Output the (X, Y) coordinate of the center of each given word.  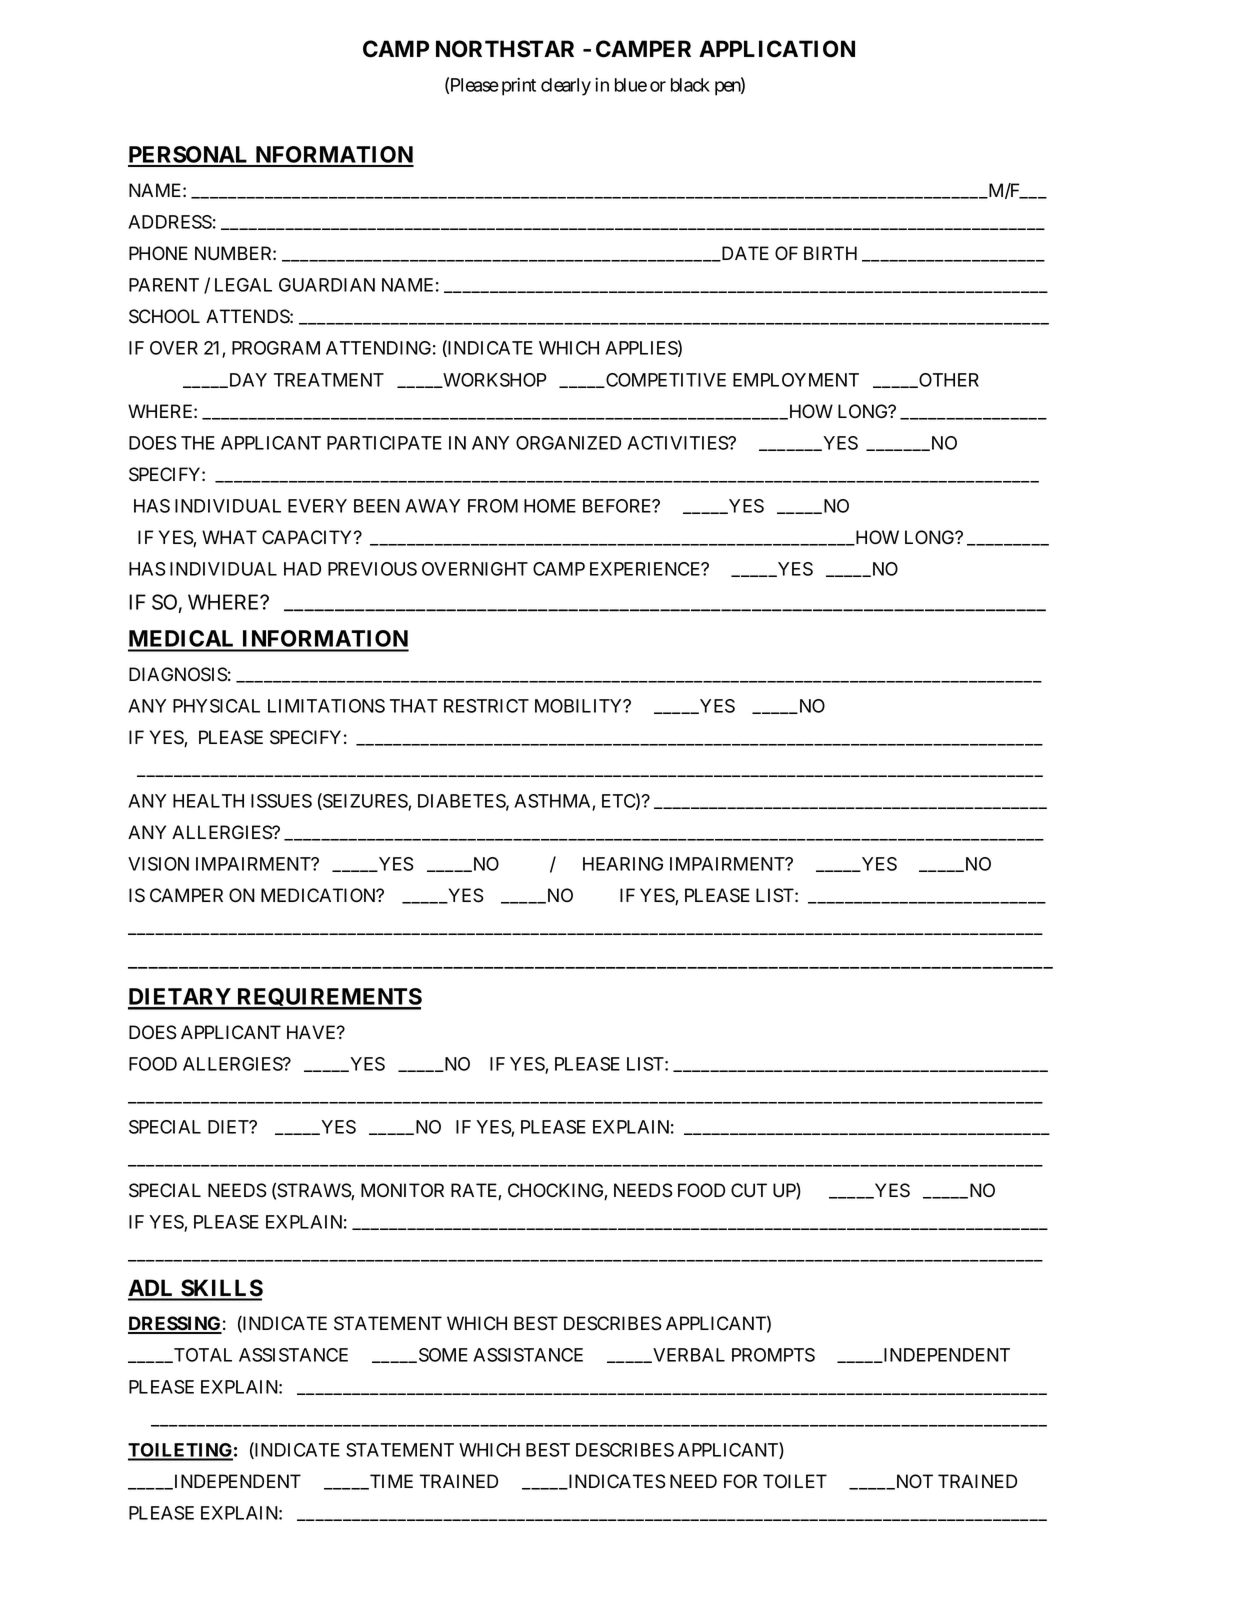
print (519, 86)
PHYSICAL (216, 706)
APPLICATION (777, 49)
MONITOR (402, 1190)
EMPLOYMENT (796, 380)
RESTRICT (486, 706)
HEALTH (208, 801)
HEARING (623, 864)
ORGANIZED (568, 443)
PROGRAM (276, 348)
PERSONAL (190, 156)
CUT (749, 1190)
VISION (158, 864)
